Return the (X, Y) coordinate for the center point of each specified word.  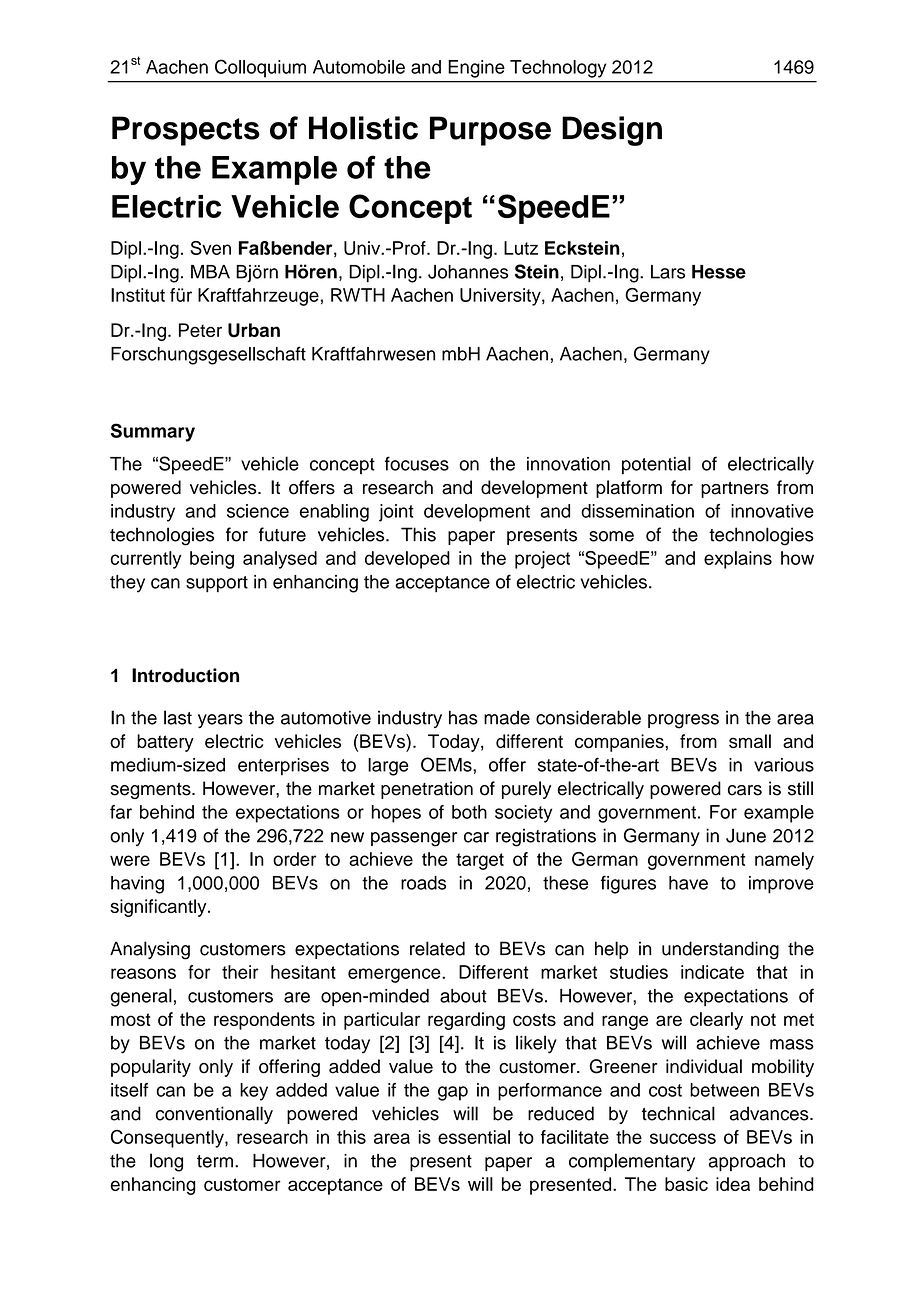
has (463, 717)
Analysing (150, 950)
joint (396, 513)
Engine (476, 69)
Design (612, 131)
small (750, 741)
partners (735, 489)
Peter (200, 330)
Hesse (719, 272)
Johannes (468, 272)
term (215, 1161)
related (437, 948)
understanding (720, 950)
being (212, 560)
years (220, 721)
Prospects (186, 131)
